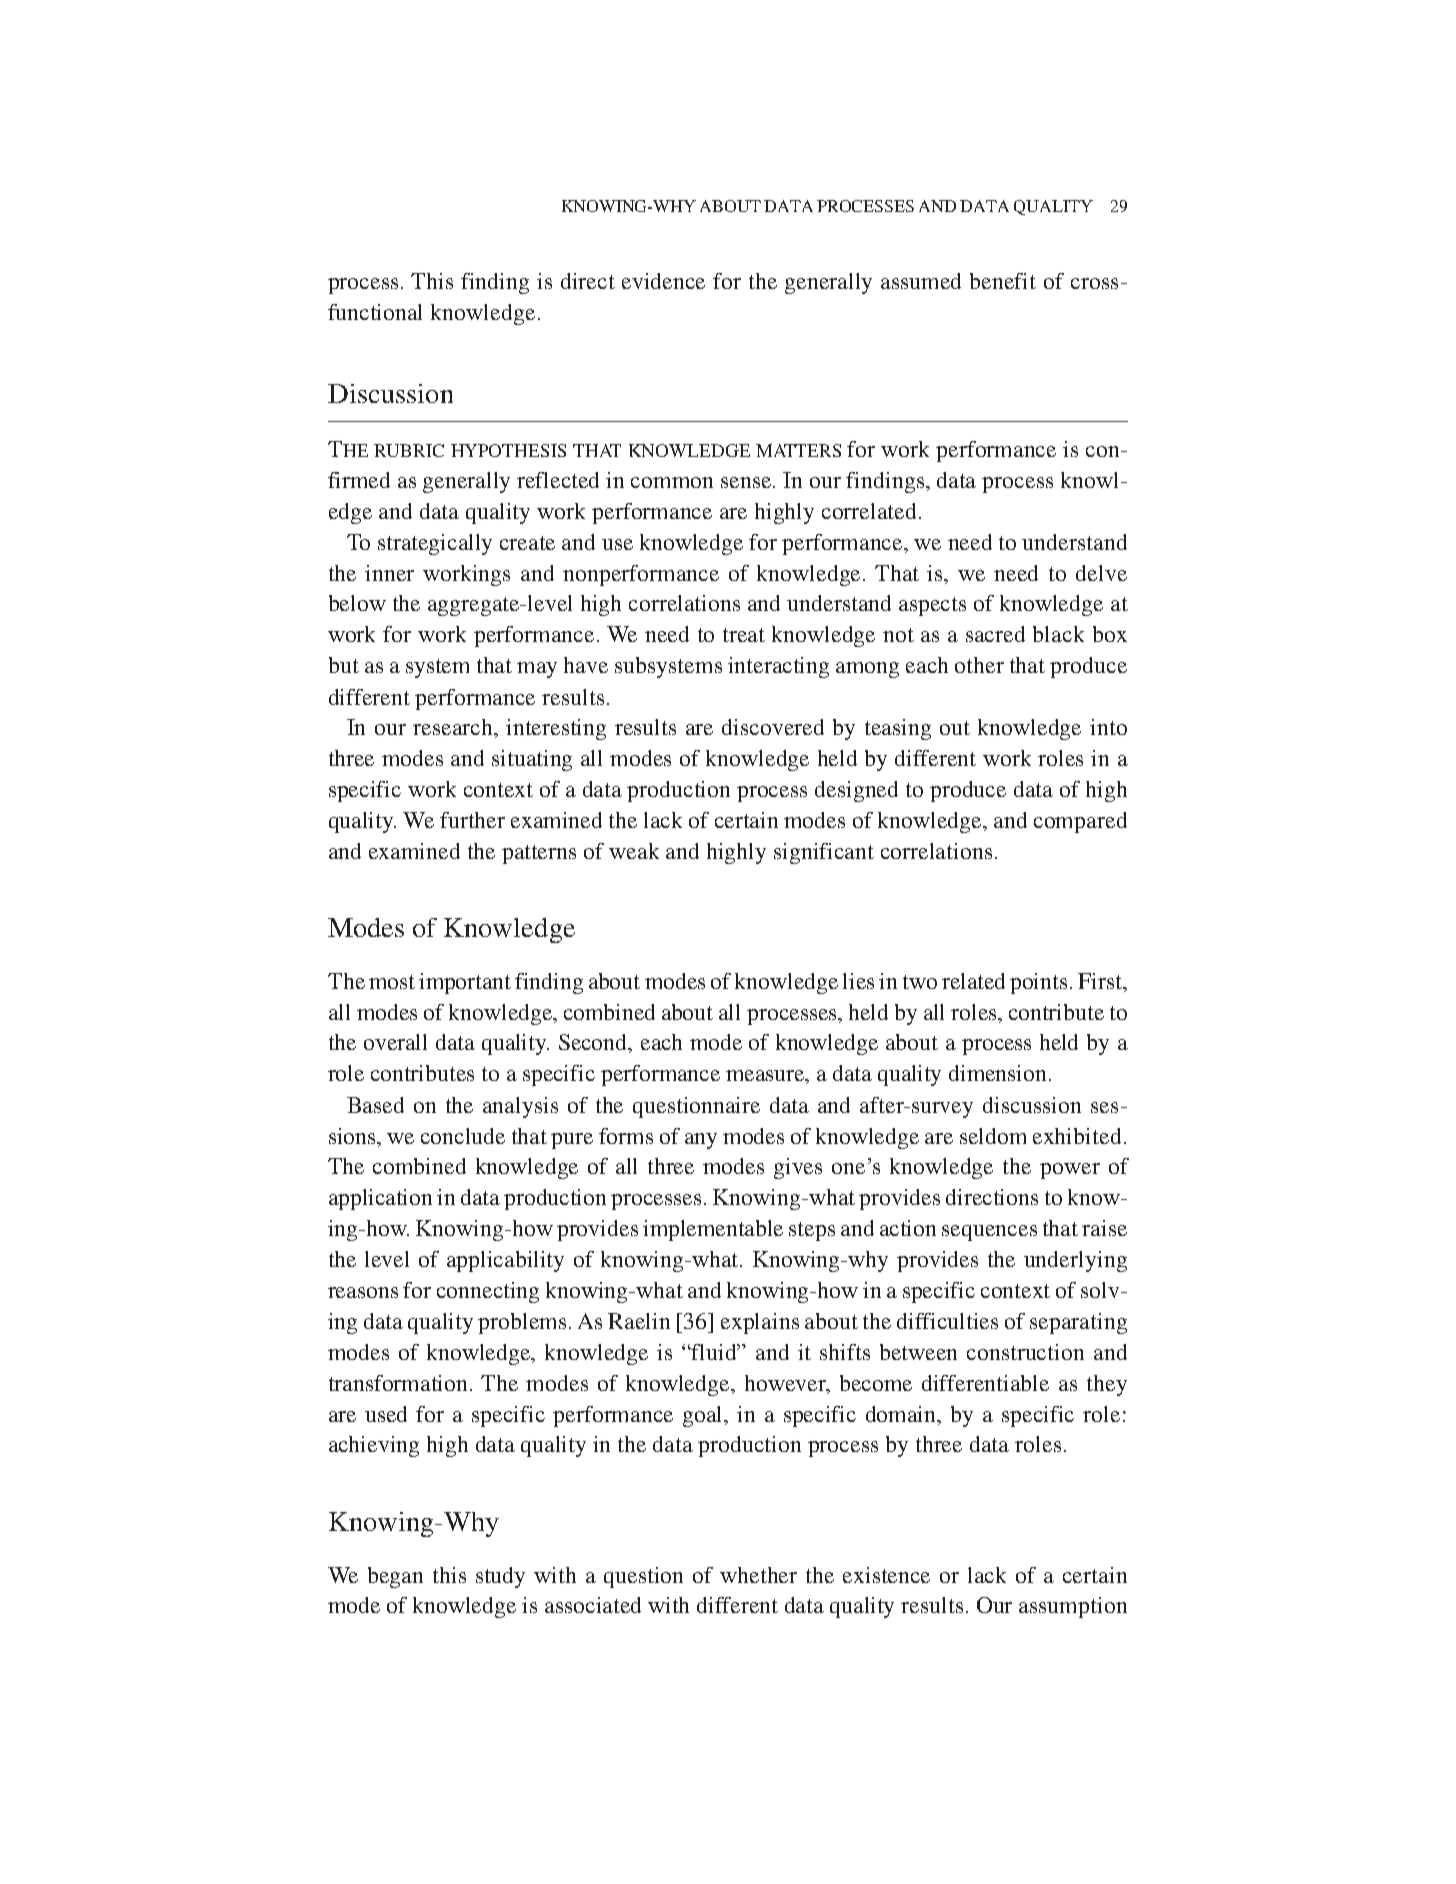 The image size is (1456, 1884). I want to click on began, so click(395, 1577).
